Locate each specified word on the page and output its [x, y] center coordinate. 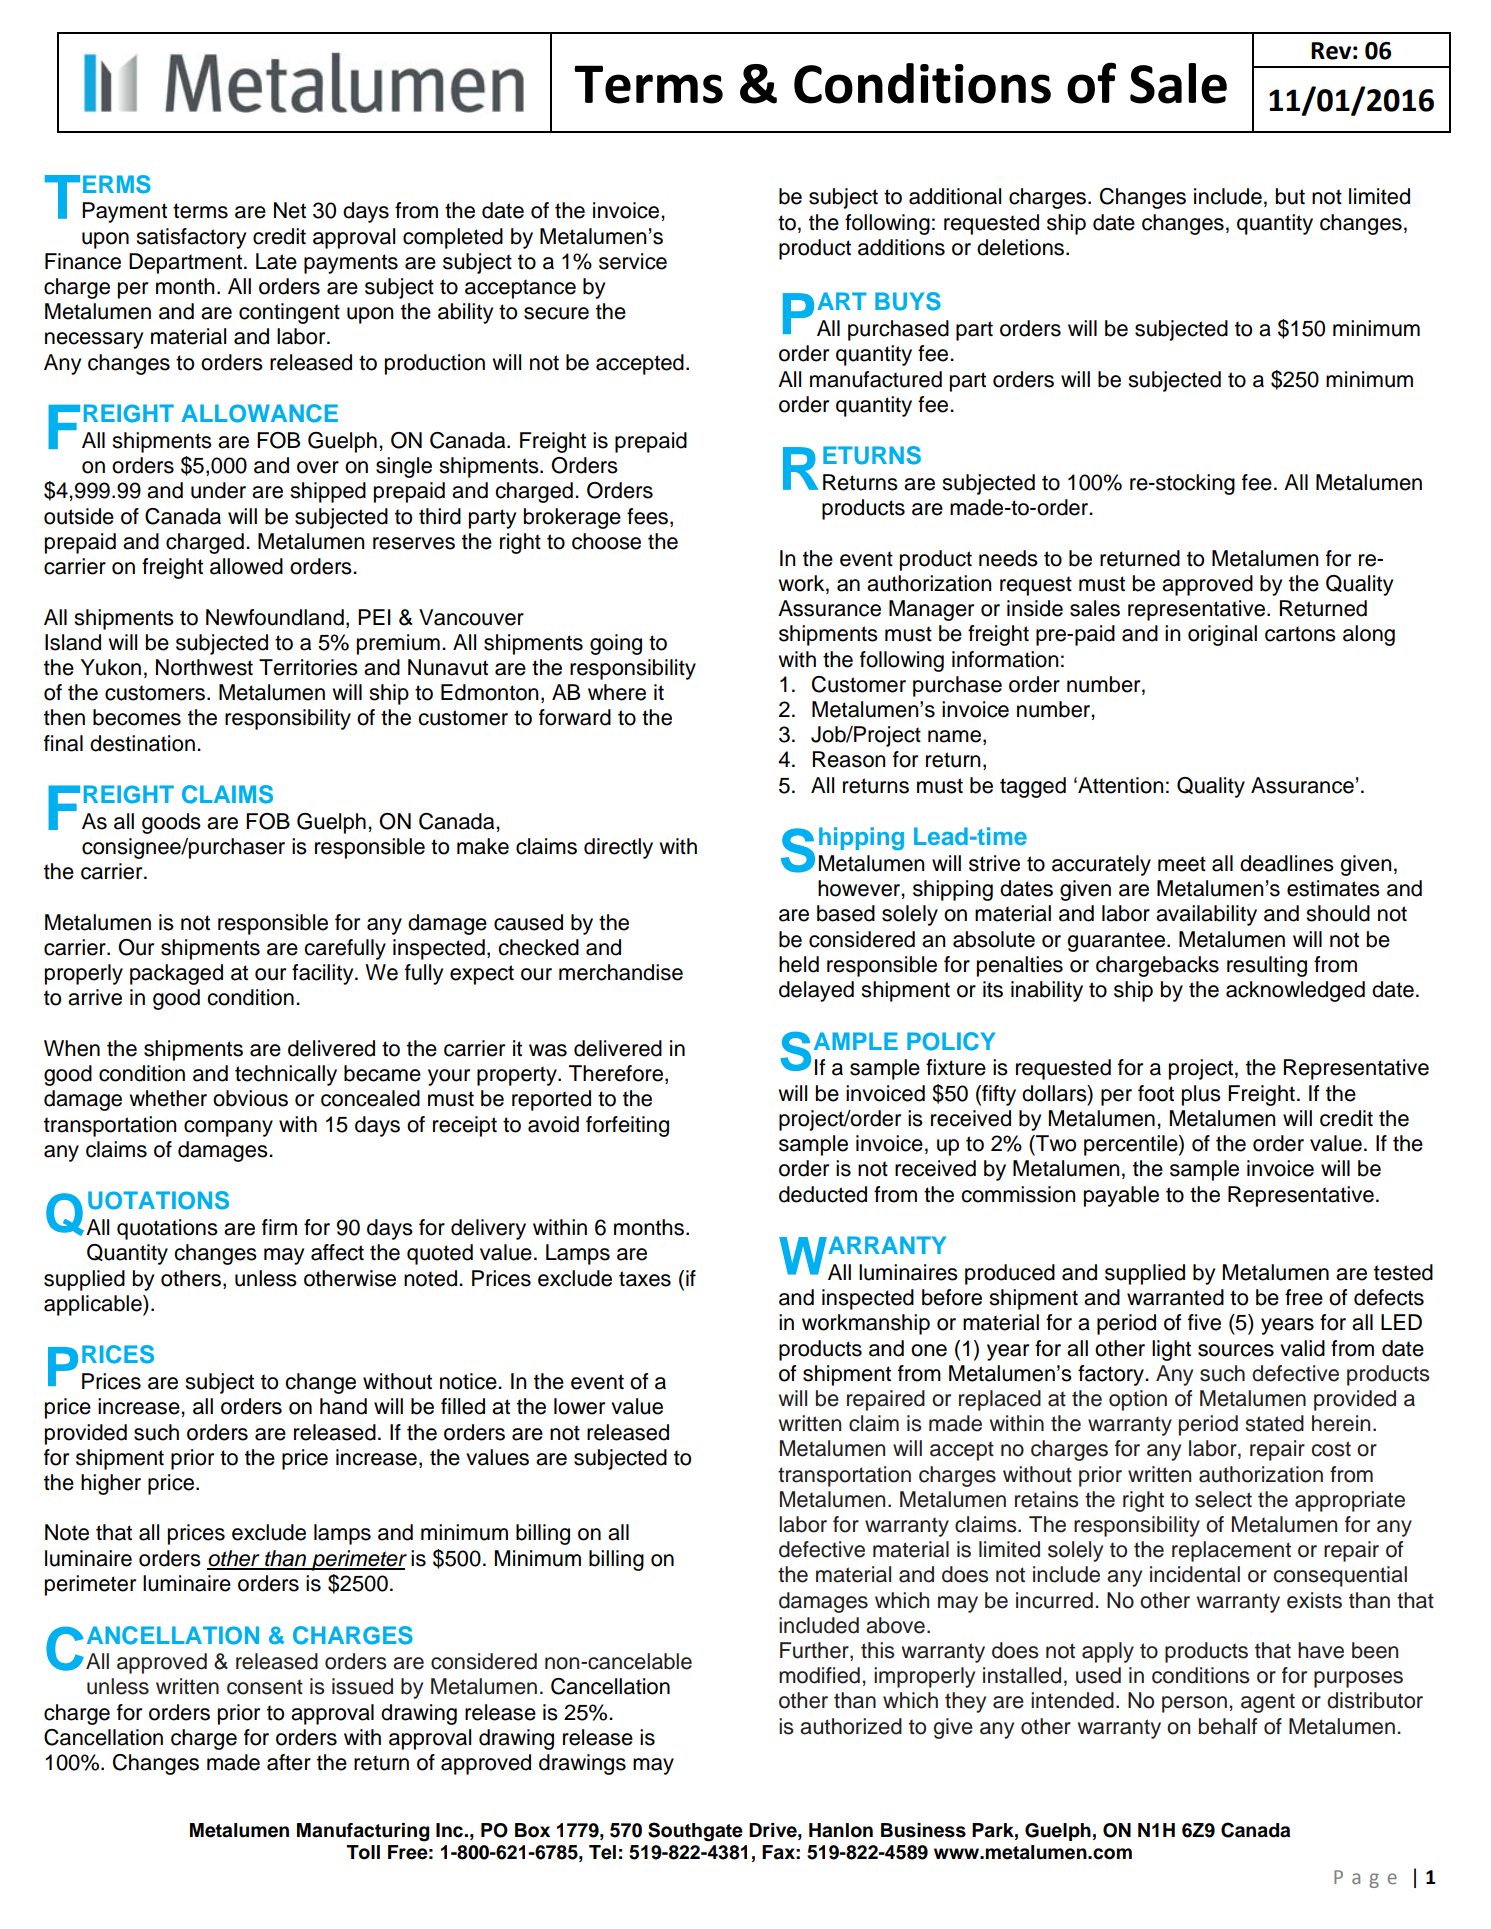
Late [276, 261]
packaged [176, 974]
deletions [1022, 247]
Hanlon [841, 1830]
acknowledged [1295, 991]
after [289, 1762]
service [633, 261]
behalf [1228, 1726]
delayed [816, 991]
